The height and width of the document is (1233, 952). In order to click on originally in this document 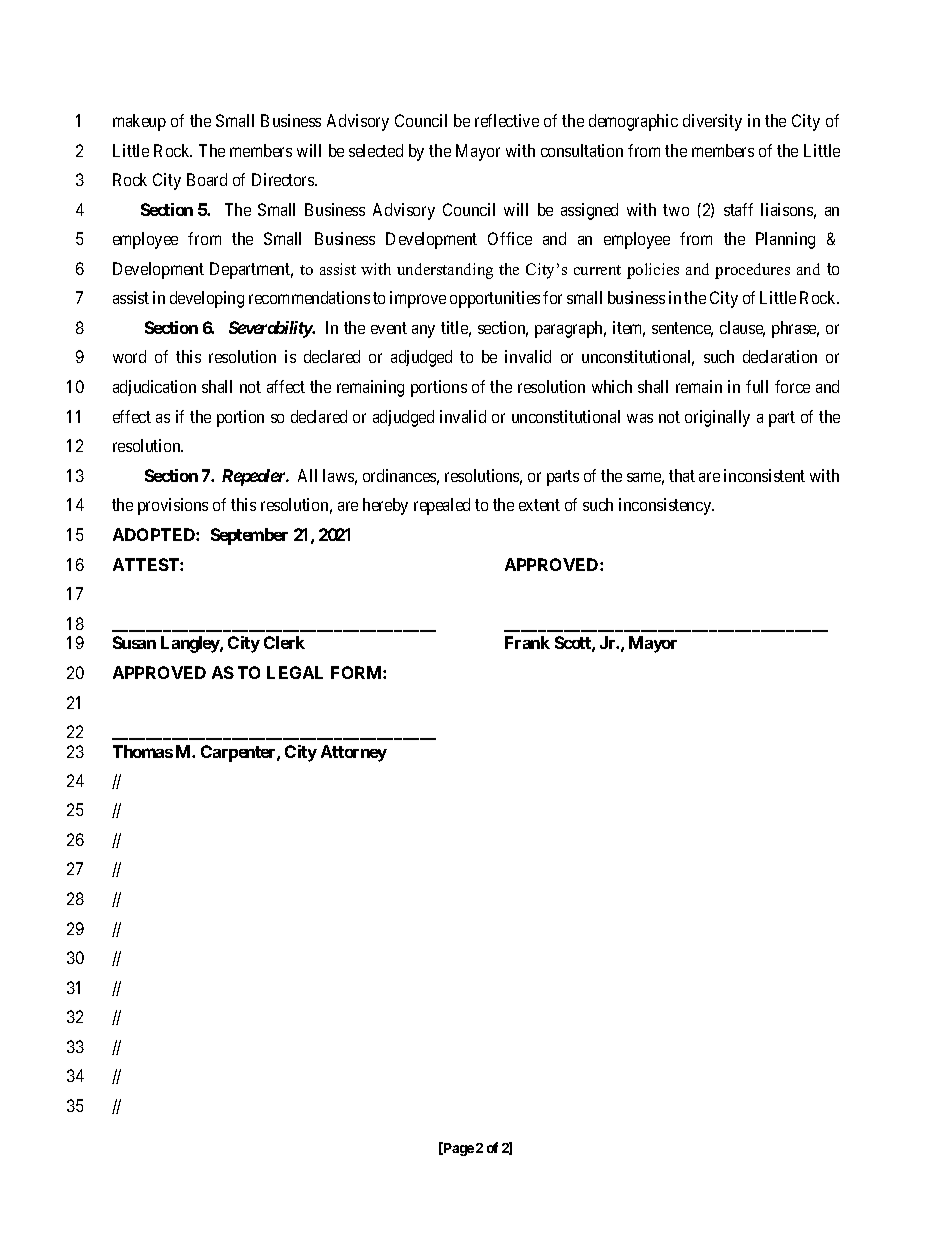, I will do `click(717, 418)`.
